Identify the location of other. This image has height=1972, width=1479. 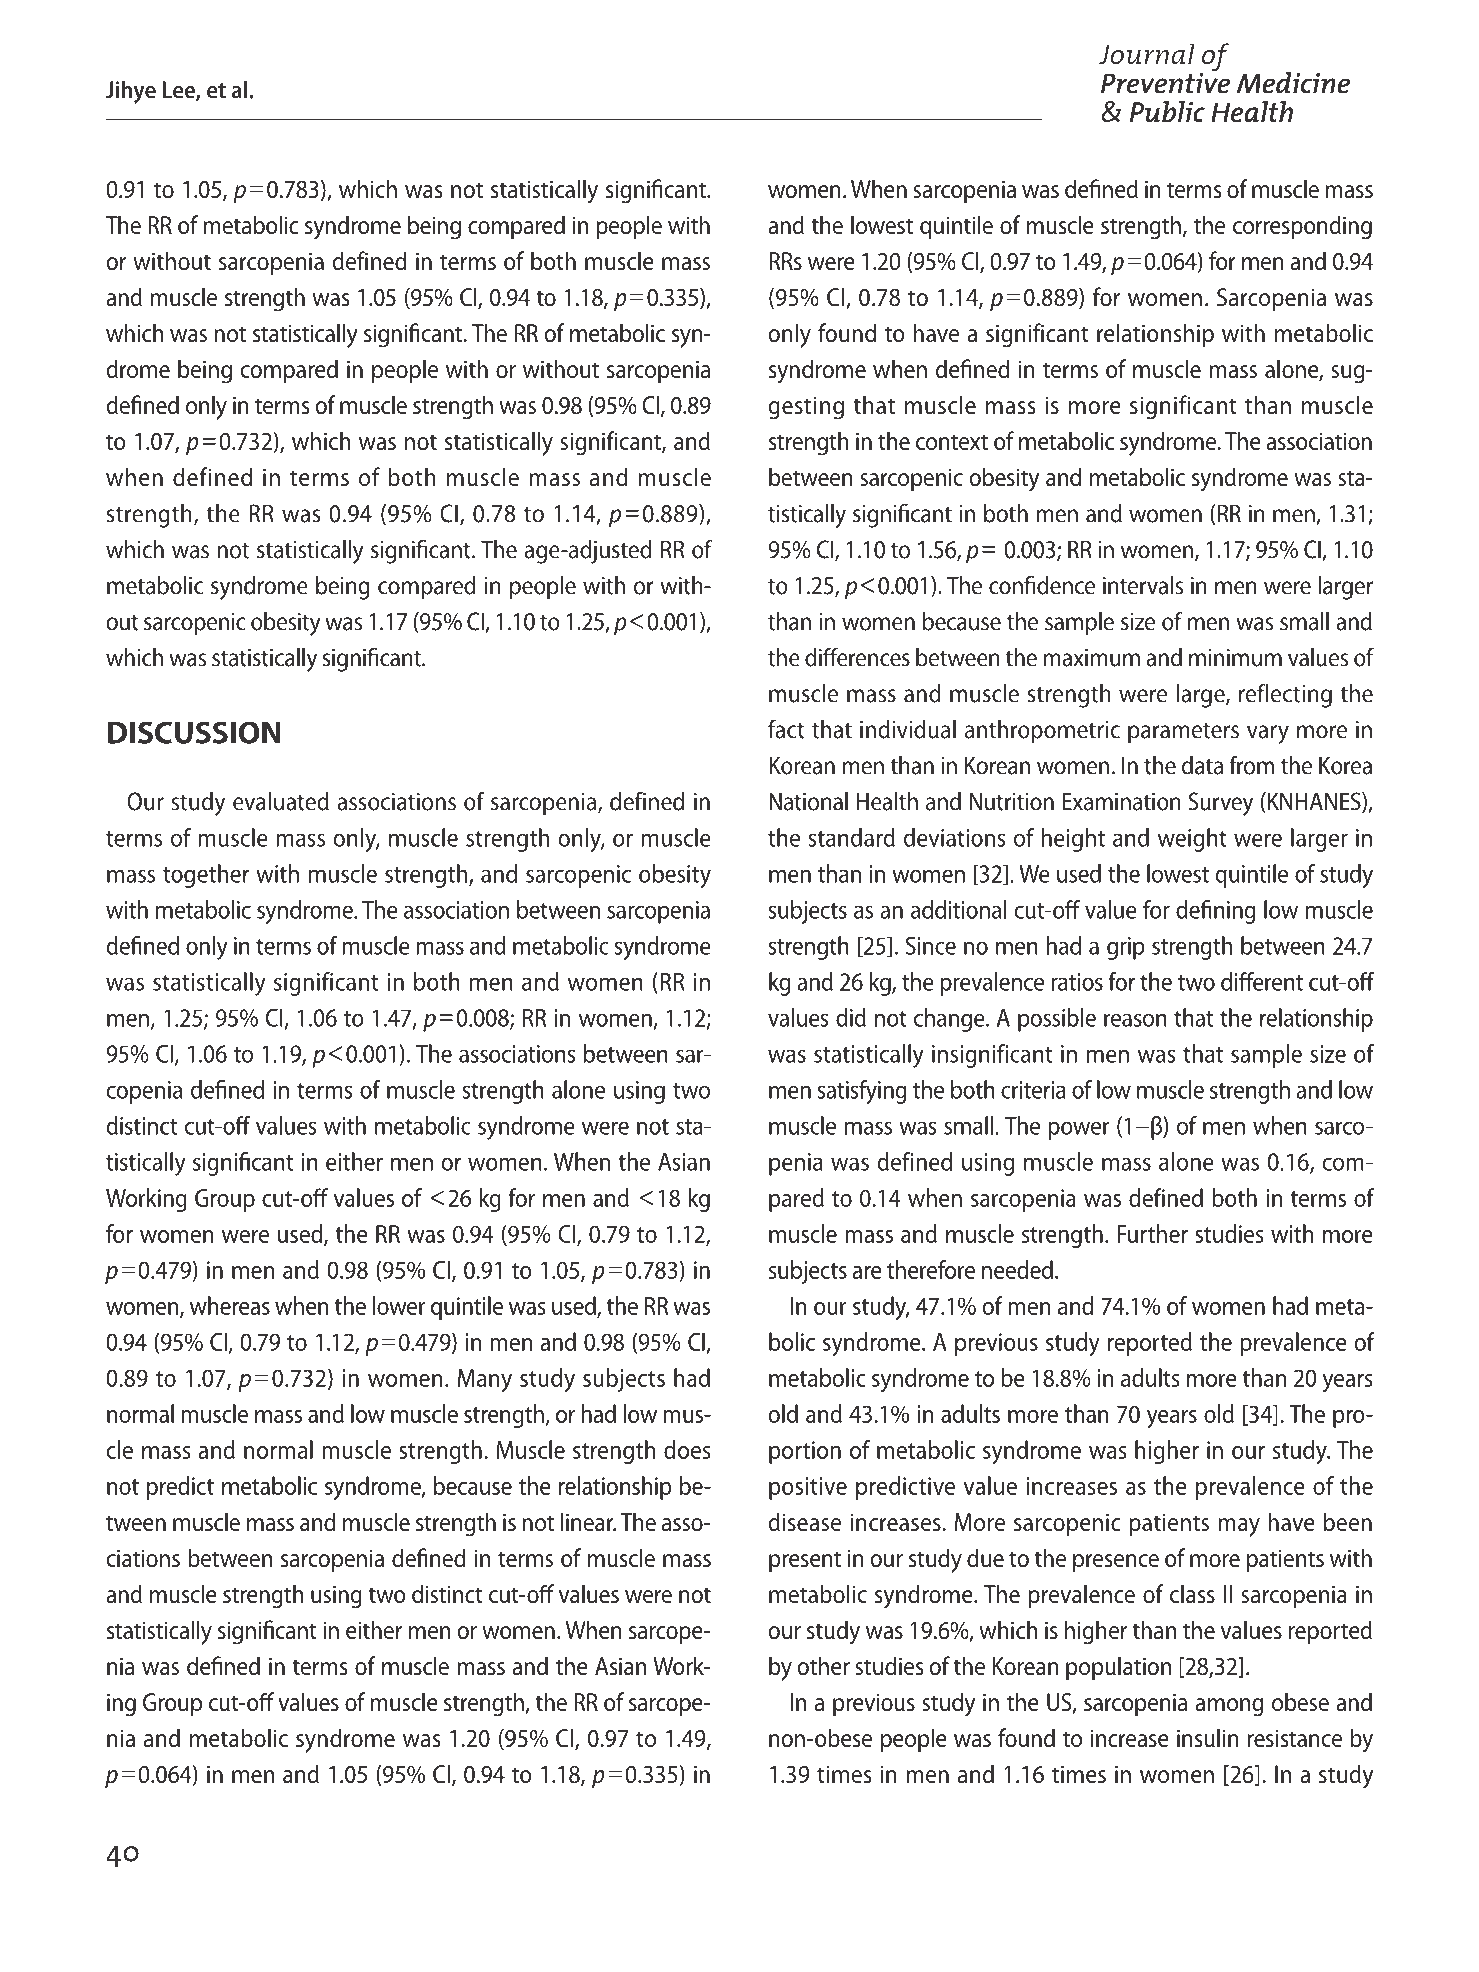
(823, 1665).
